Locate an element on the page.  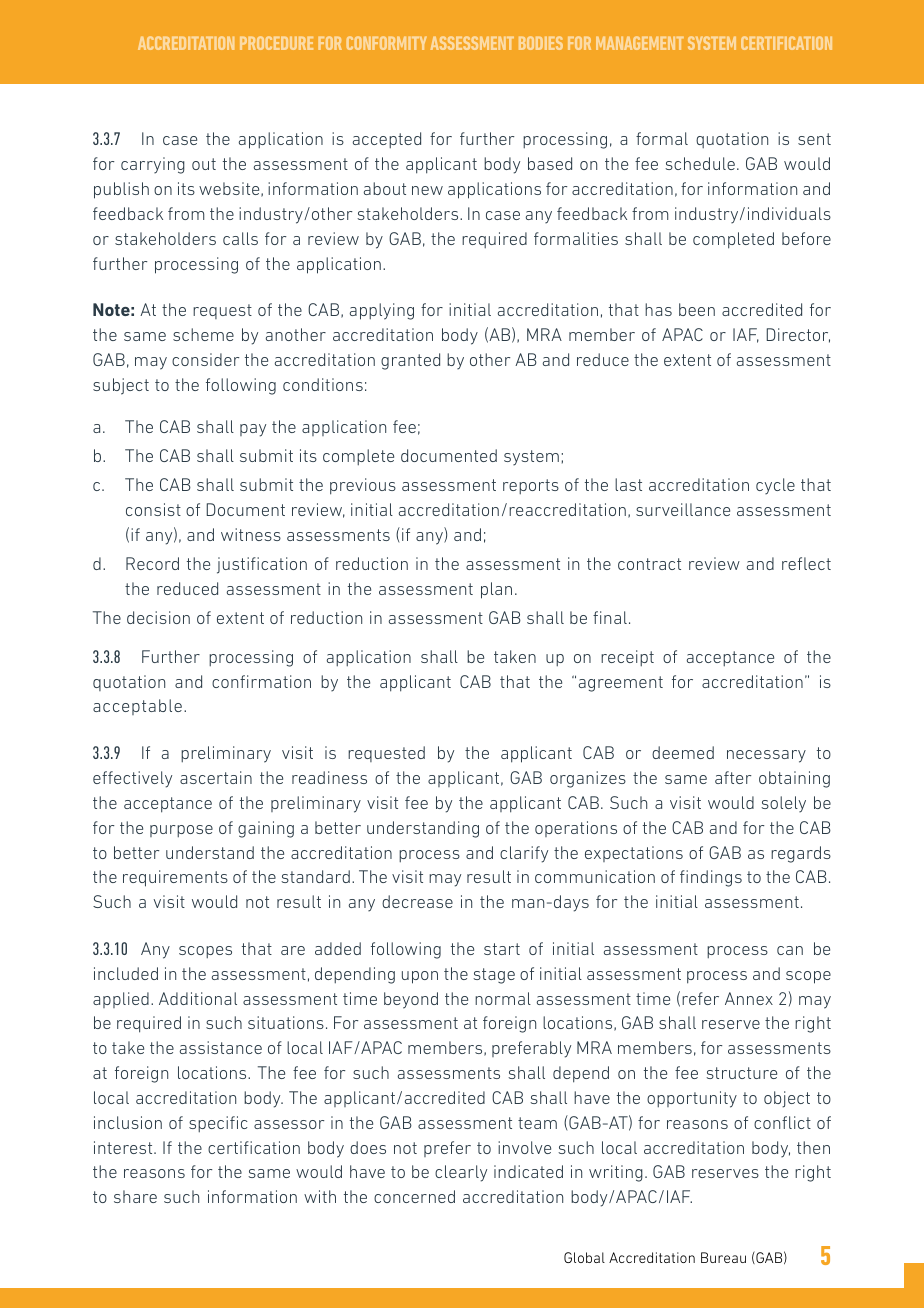
receipt is located at coordinates (627, 658).
